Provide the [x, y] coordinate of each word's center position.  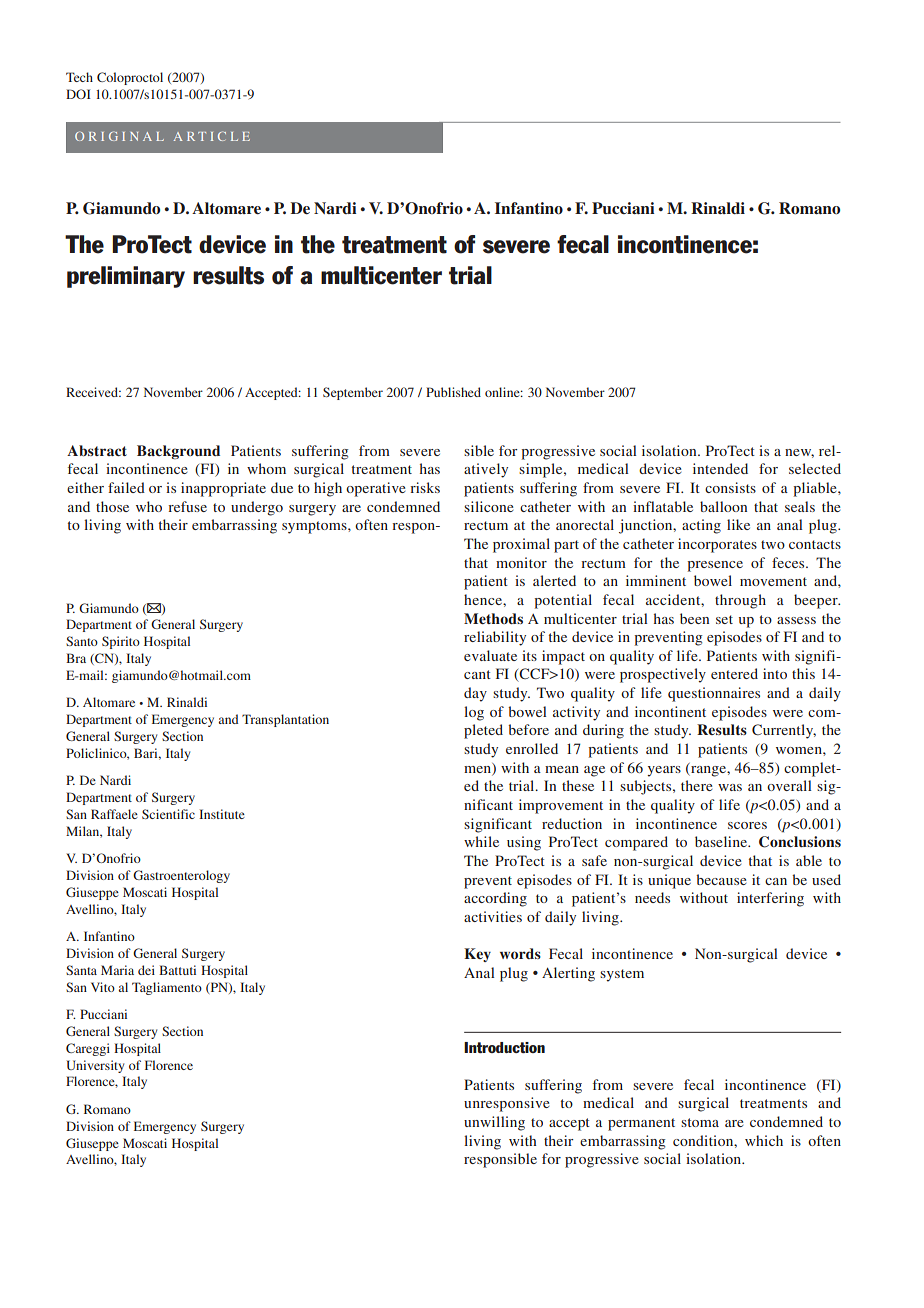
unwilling [494, 1123]
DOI [78, 94]
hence [484, 599]
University [95, 1066]
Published [453, 392]
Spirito [121, 642]
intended [720, 468]
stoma [700, 1122]
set [724, 619]
